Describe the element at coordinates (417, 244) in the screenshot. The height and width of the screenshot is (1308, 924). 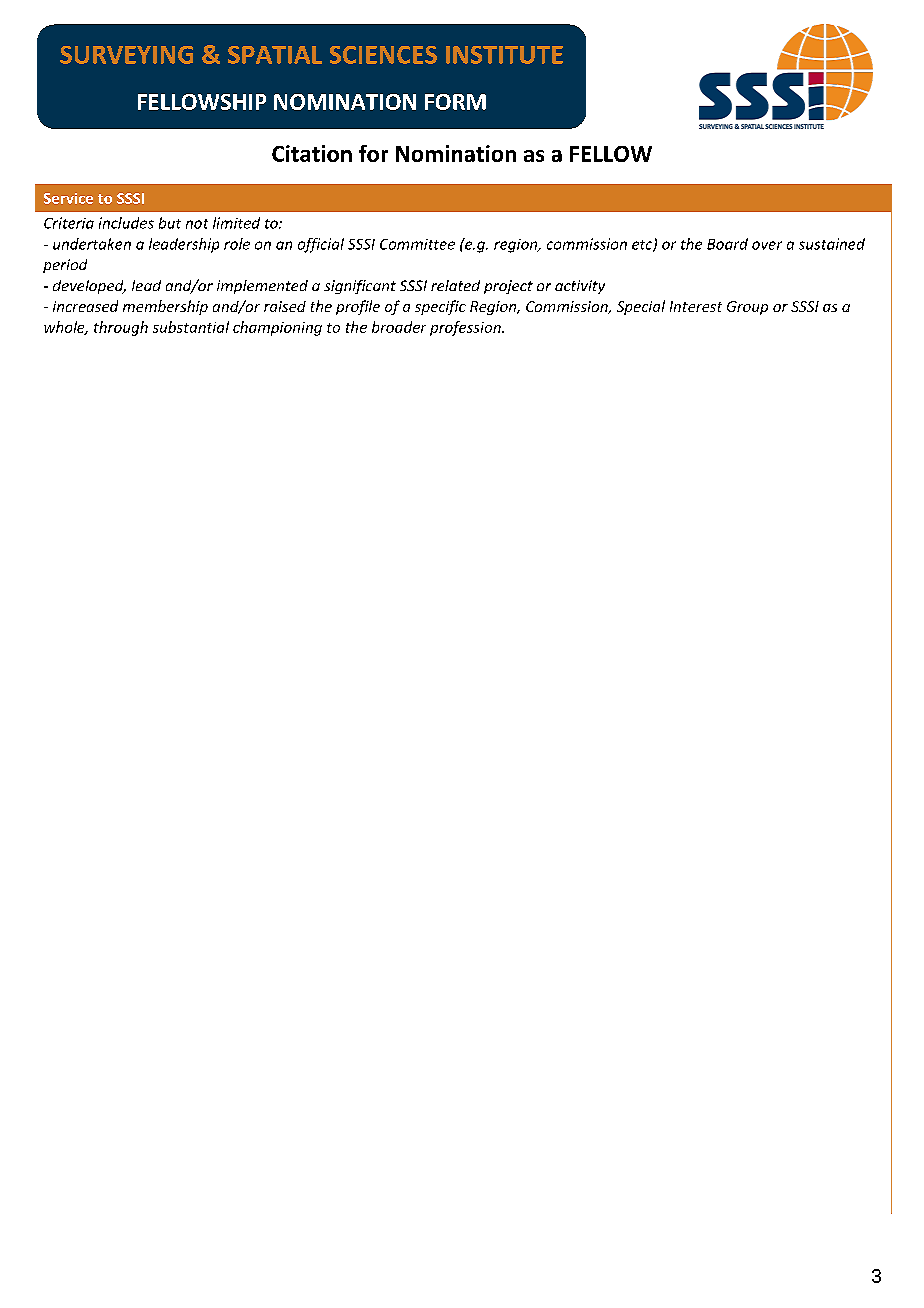
I see `Committee` at that location.
